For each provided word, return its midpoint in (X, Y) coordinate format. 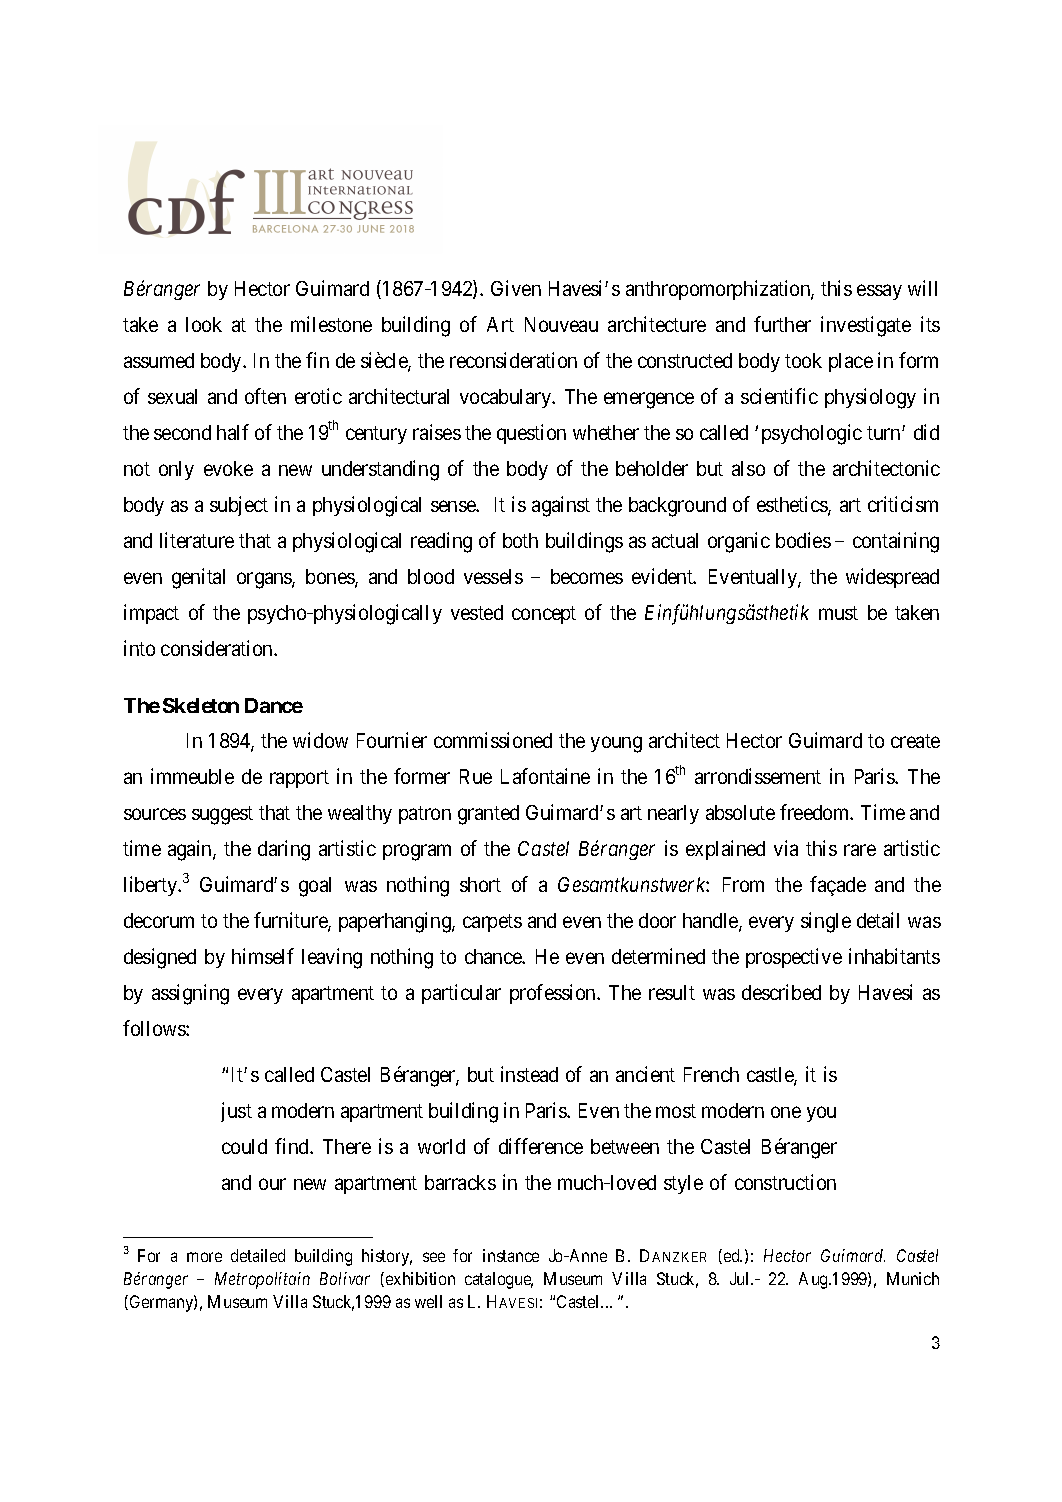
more (204, 1257)
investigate (866, 326)
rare (860, 850)
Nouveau (561, 324)
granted (488, 815)
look (204, 324)
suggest (222, 815)
